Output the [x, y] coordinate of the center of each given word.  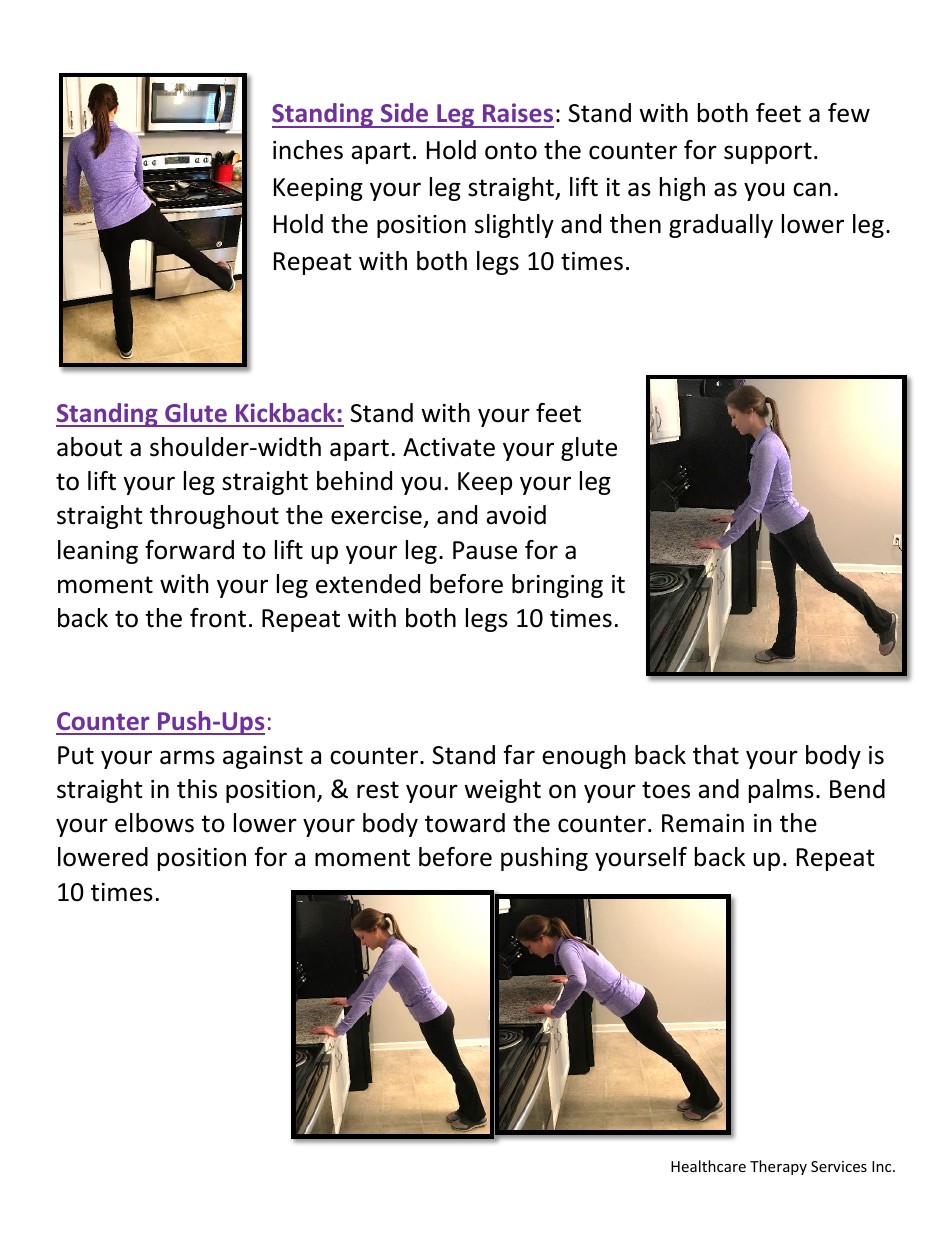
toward [465, 823]
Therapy [778, 1167]
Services [839, 1166]
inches [308, 150]
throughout [214, 517]
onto [511, 151]
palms [781, 791]
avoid [516, 515]
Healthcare [708, 1166]
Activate [449, 447]
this [197, 789]
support [768, 153]
